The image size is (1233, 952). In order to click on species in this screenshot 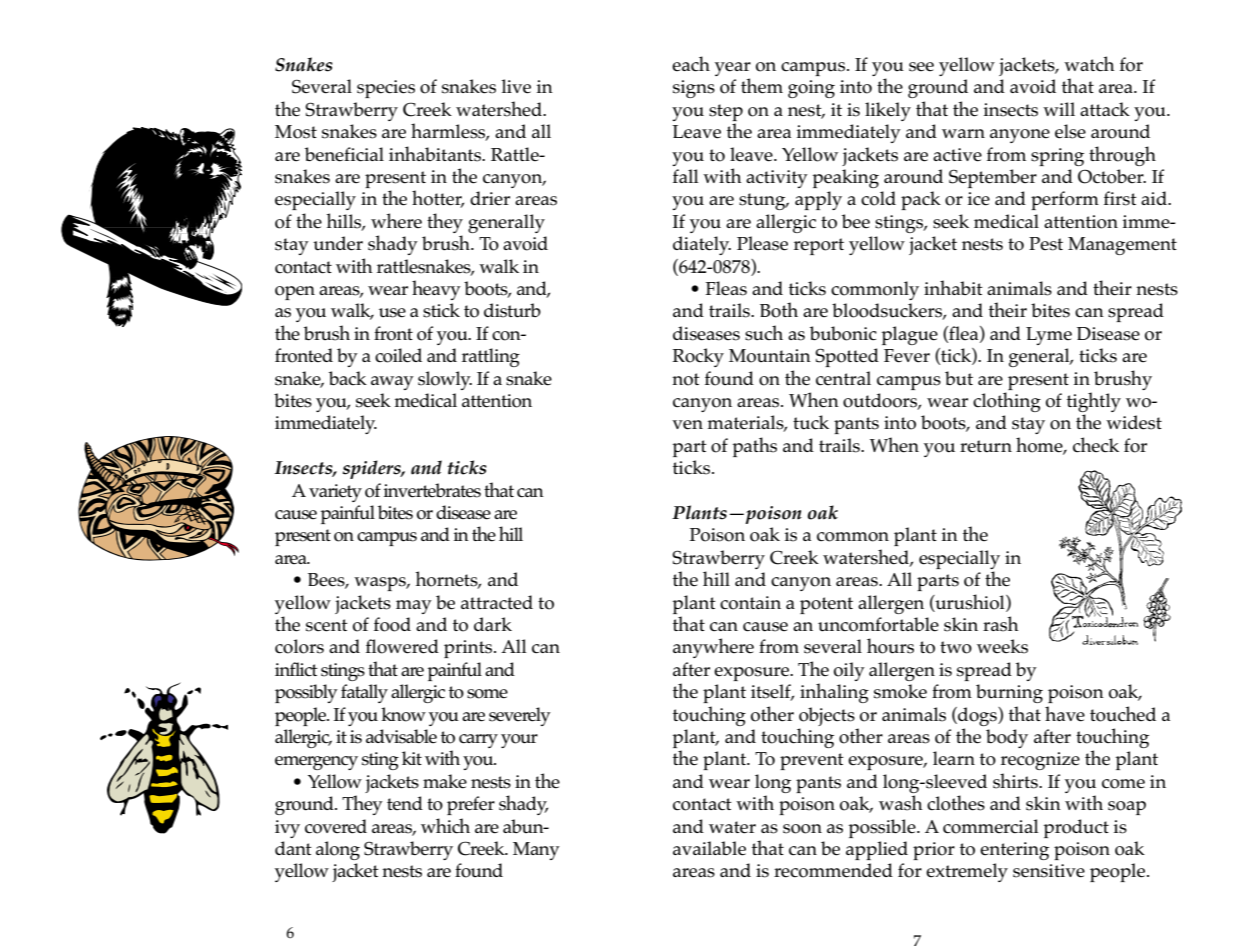, I will do `click(386, 89)`.
